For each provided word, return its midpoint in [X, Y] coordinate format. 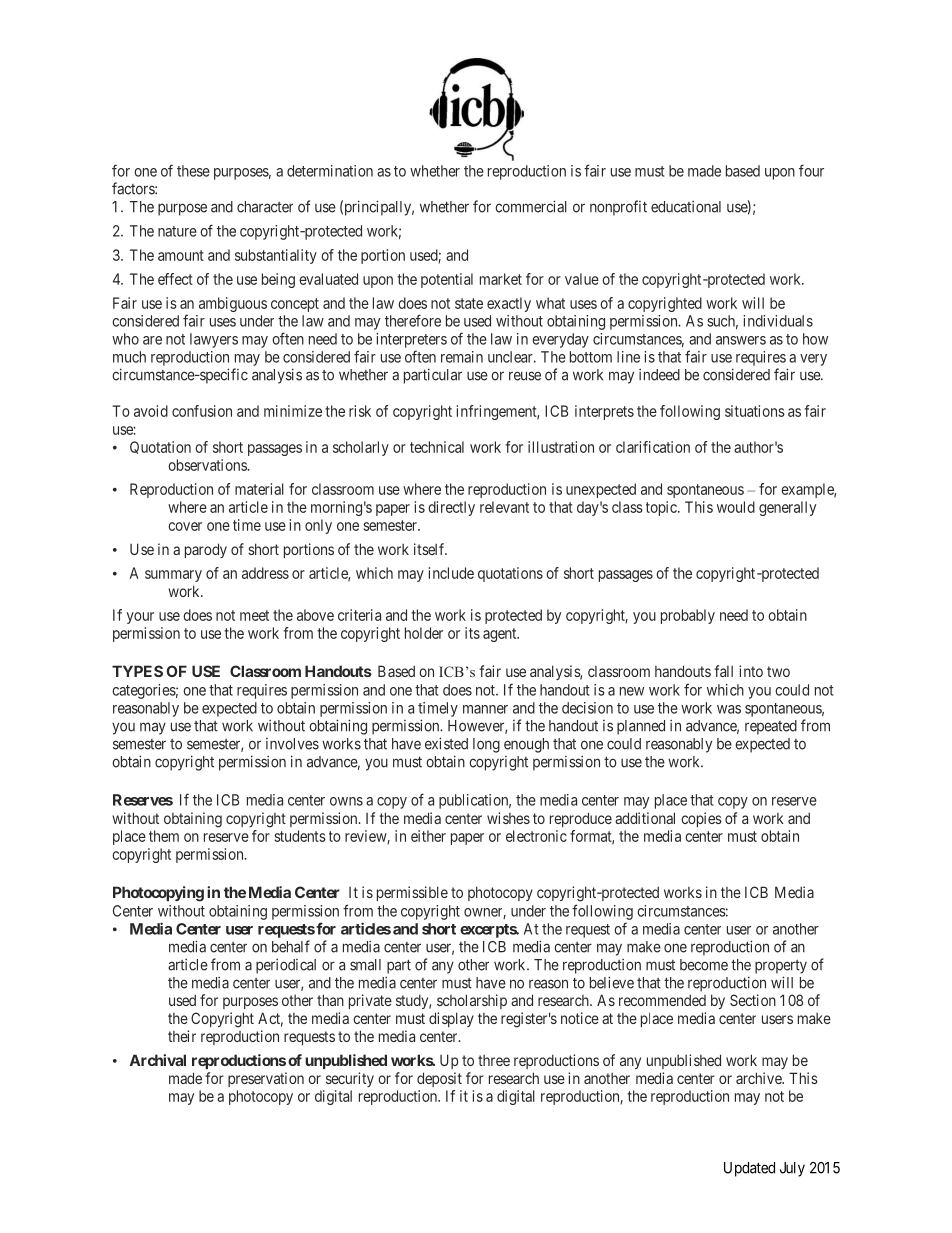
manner [485, 709]
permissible [412, 893]
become [704, 965]
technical [437, 447]
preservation [266, 1079]
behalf [291, 946]
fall [723, 671]
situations [755, 411]
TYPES [137, 671]
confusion [202, 411]
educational [686, 207]
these [193, 171]
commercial [531, 206]
